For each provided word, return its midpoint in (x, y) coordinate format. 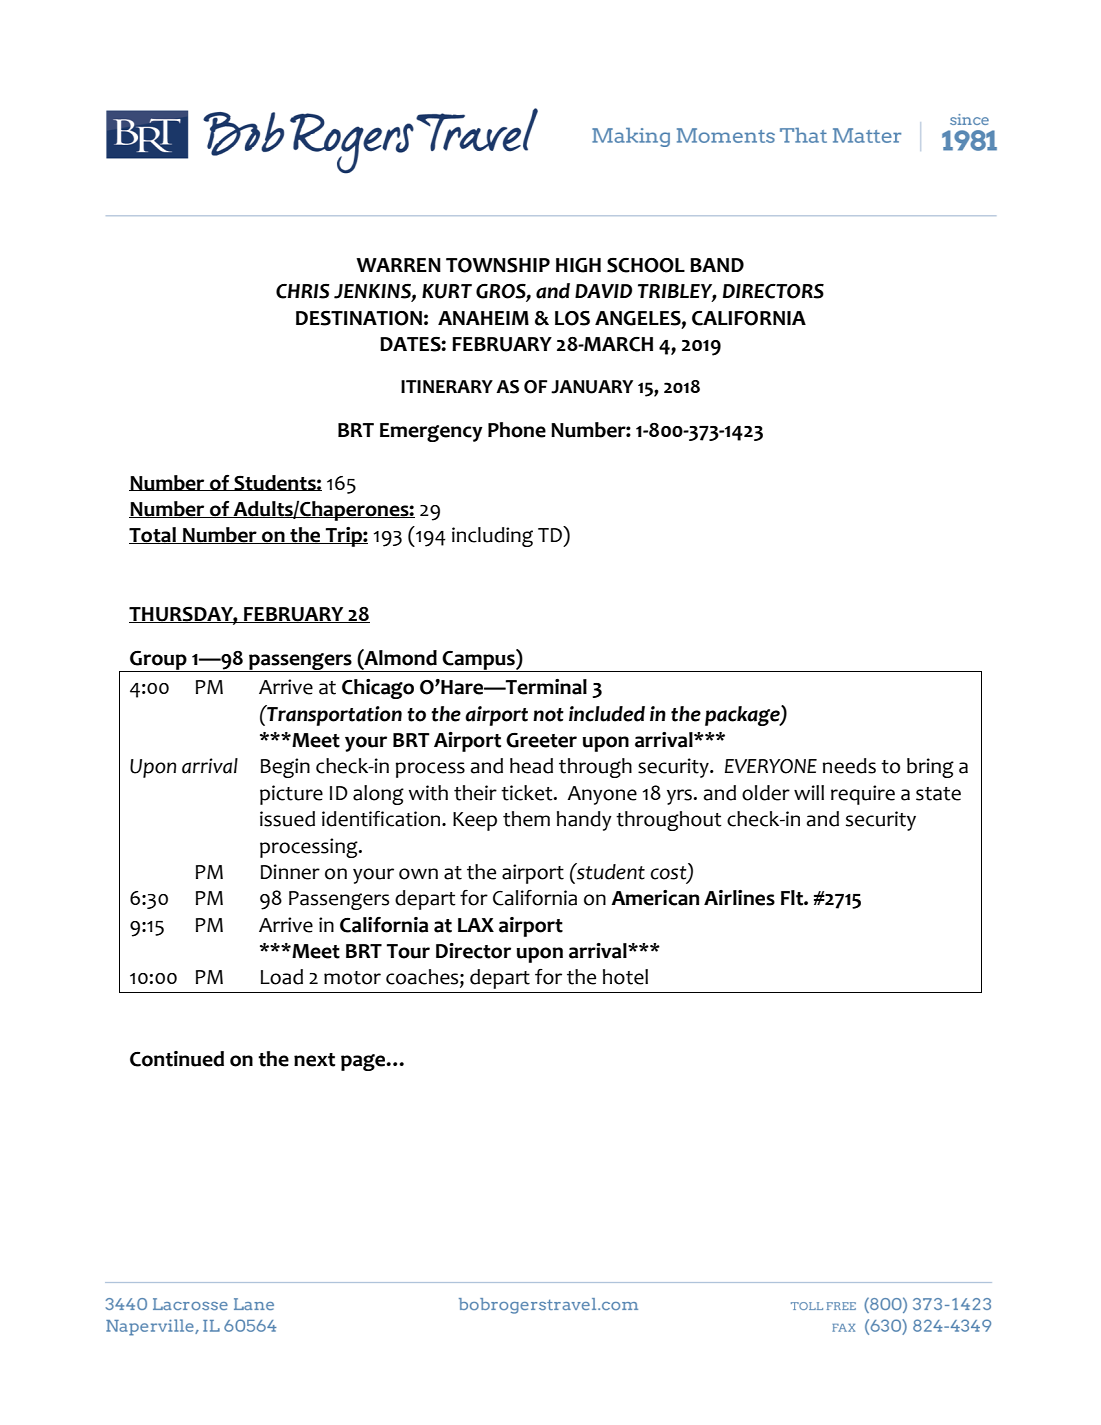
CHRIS (303, 291)
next (314, 1060)
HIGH (578, 265)
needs (849, 766)
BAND (717, 265)
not (548, 715)
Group (158, 661)
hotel (625, 977)
